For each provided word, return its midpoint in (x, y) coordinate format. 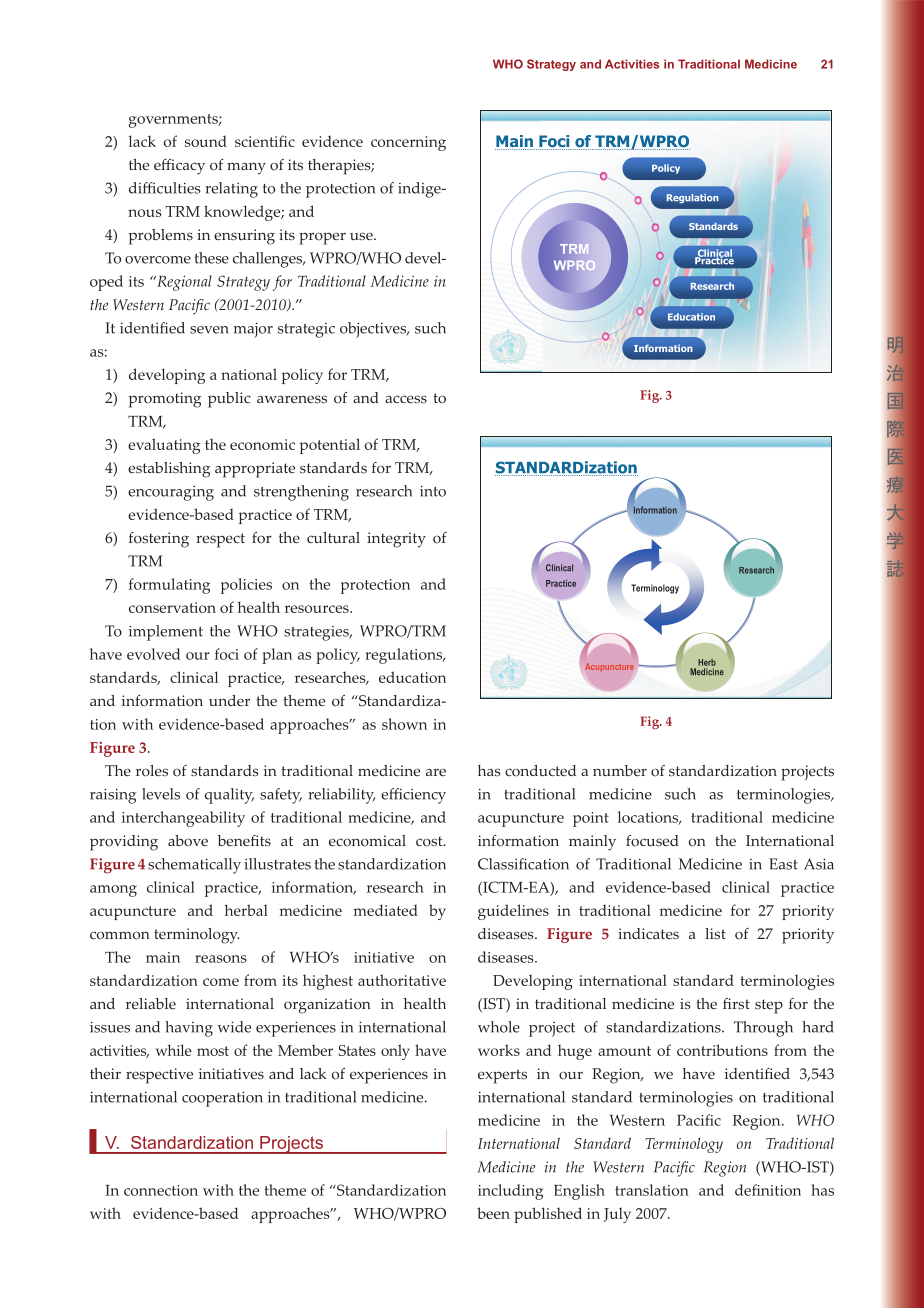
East (783, 864)
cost (430, 841)
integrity (396, 540)
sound (206, 141)
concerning (408, 143)
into (433, 491)
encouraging (171, 493)
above (188, 841)
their (105, 1073)
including (510, 1192)
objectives (374, 330)
